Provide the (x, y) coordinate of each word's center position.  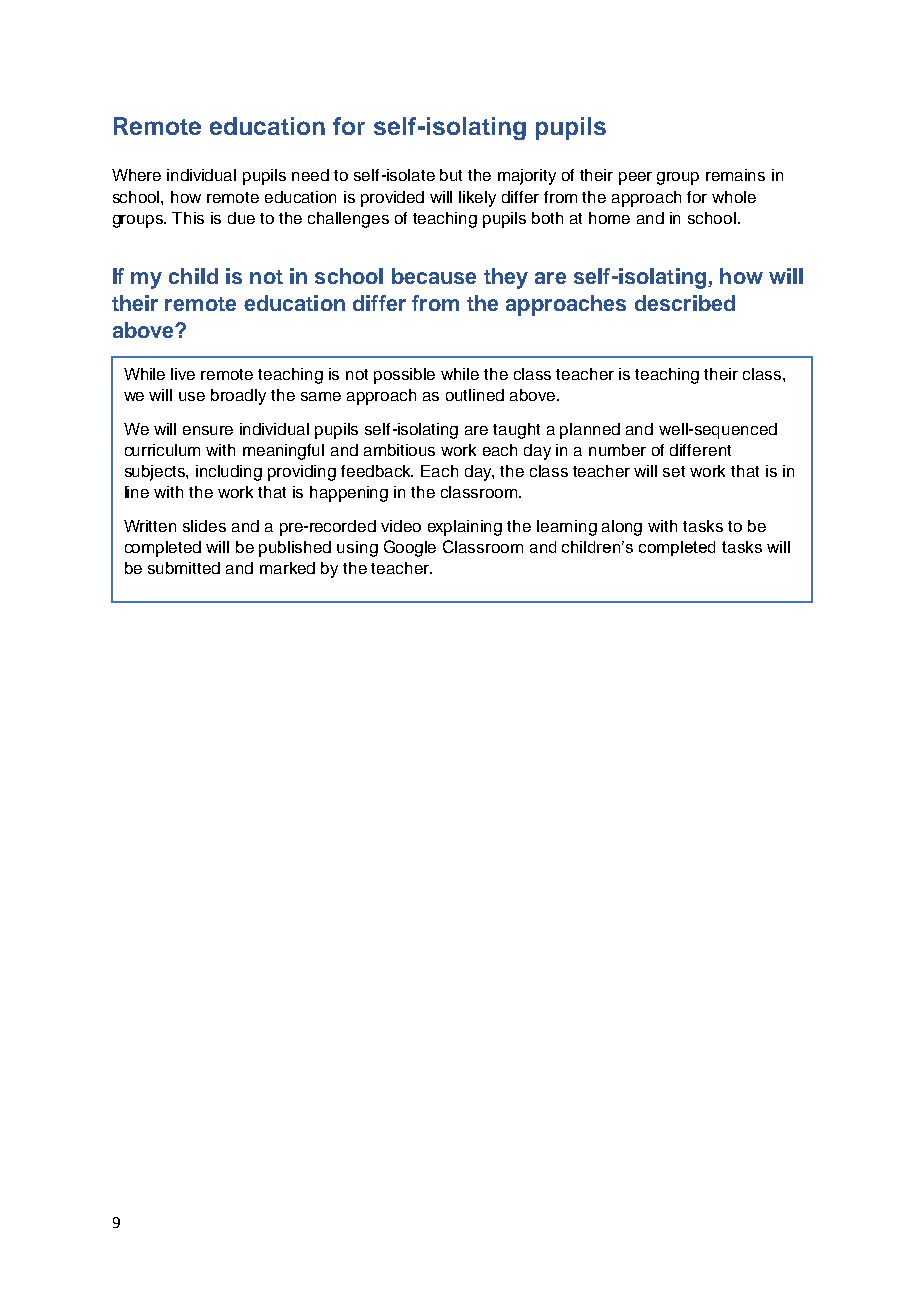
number (617, 450)
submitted (184, 568)
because (434, 276)
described (685, 303)
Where (136, 175)
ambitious (399, 450)
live (183, 374)
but (451, 175)
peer (635, 178)
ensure (208, 430)
